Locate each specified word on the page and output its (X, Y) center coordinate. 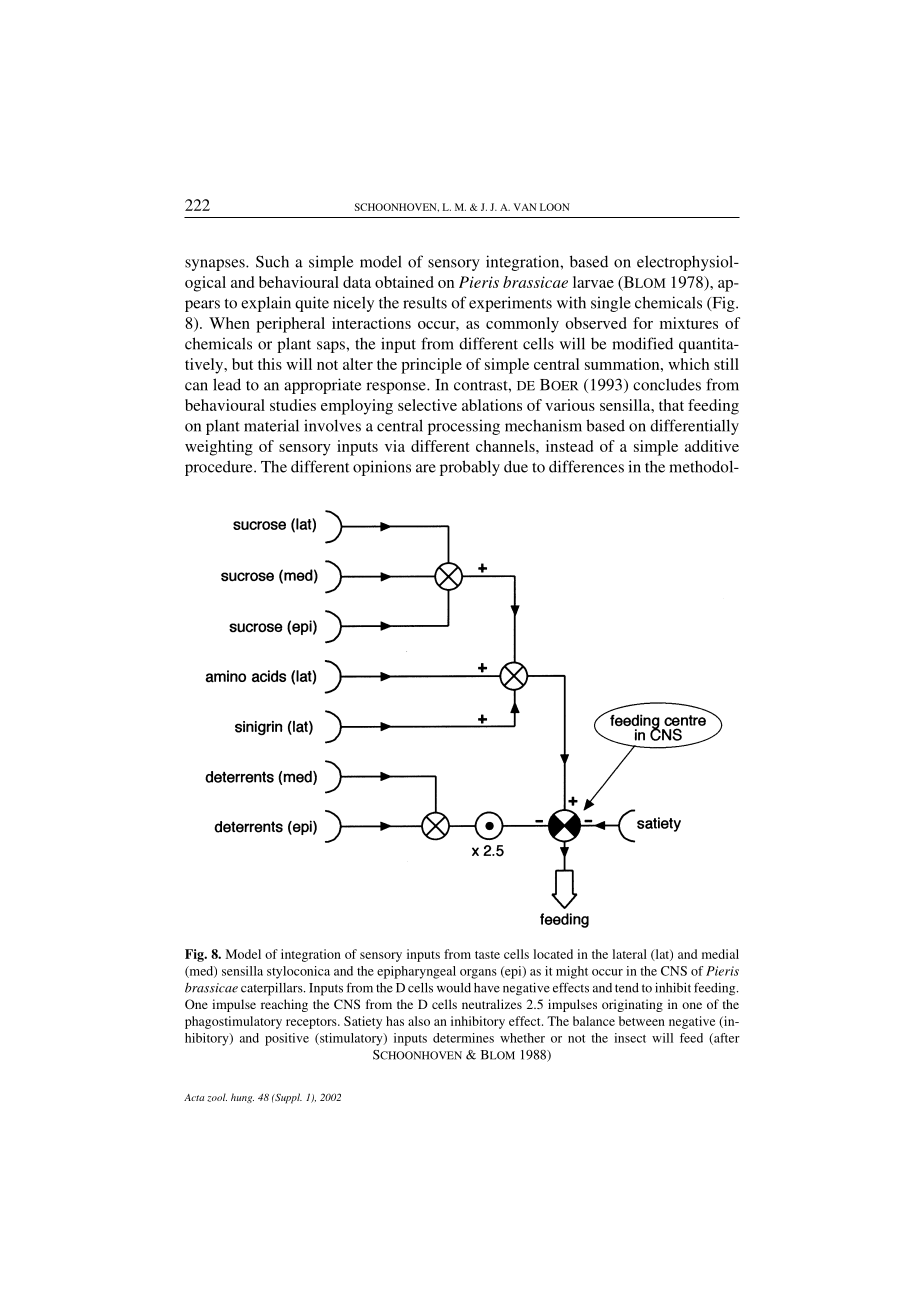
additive (712, 446)
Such (272, 261)
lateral (629, 954)
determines (463, 1038)
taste (487, 955)
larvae (593, 282)
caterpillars (273, 989)
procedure (220, 468)
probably (470, 468)
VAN (525, 207)
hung (242, 1098)
